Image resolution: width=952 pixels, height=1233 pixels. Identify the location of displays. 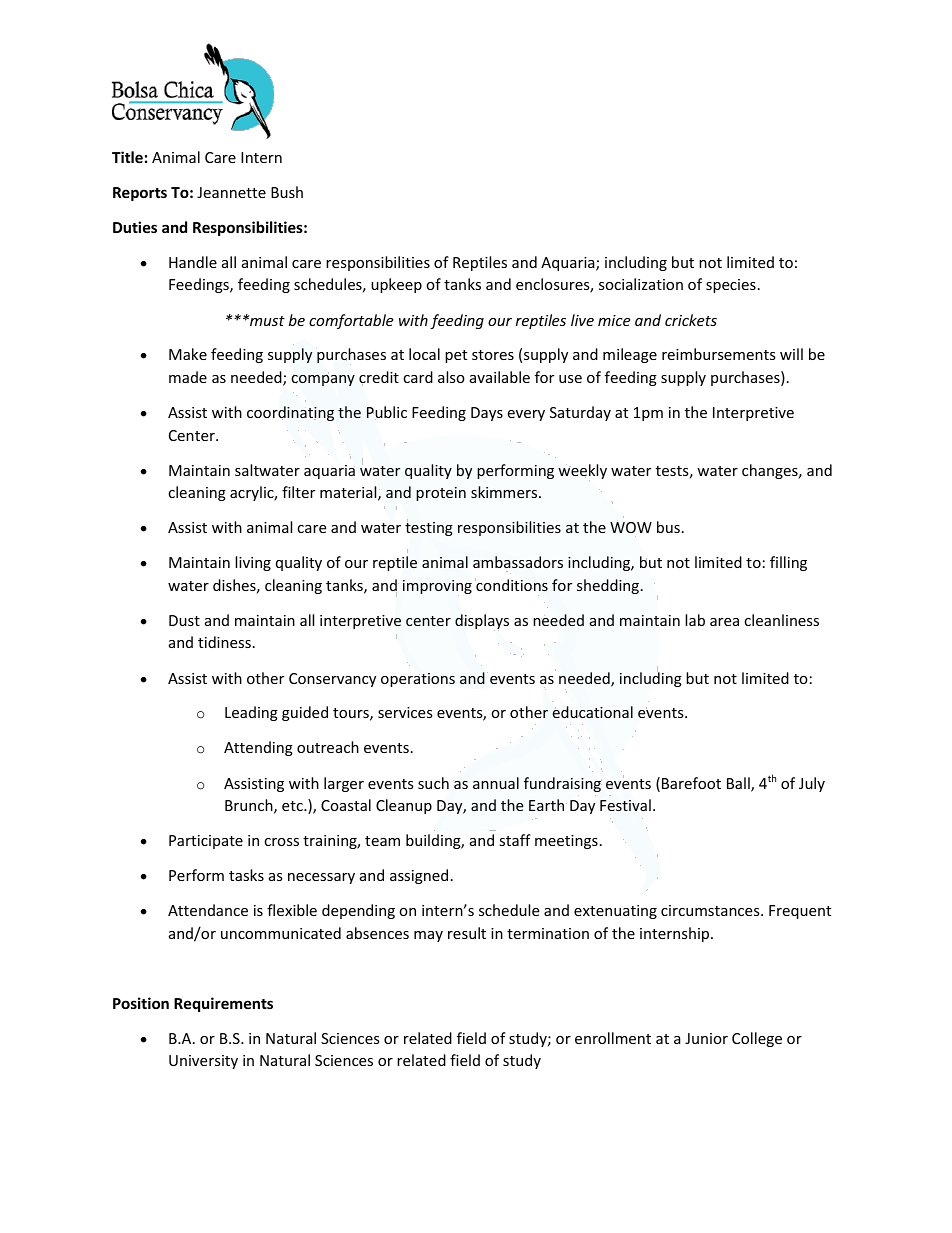
(482, 622).
